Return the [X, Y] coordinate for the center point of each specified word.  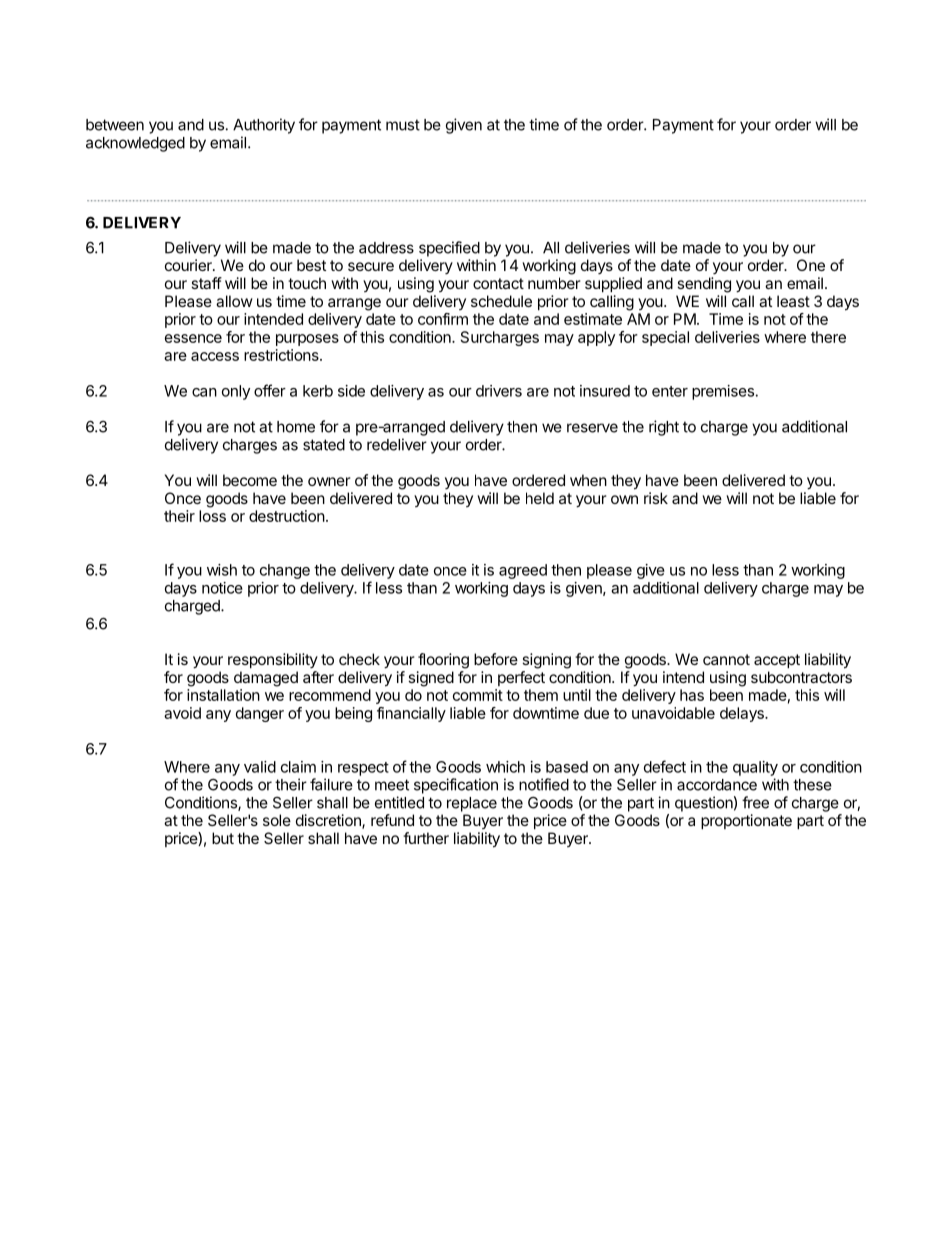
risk [656, 498]
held [540, 498]
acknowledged [135, 144]
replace [472, 804]
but [223, 838]
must [403, 125]
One [811, 265]
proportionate [746, 821]
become [250, 480]
